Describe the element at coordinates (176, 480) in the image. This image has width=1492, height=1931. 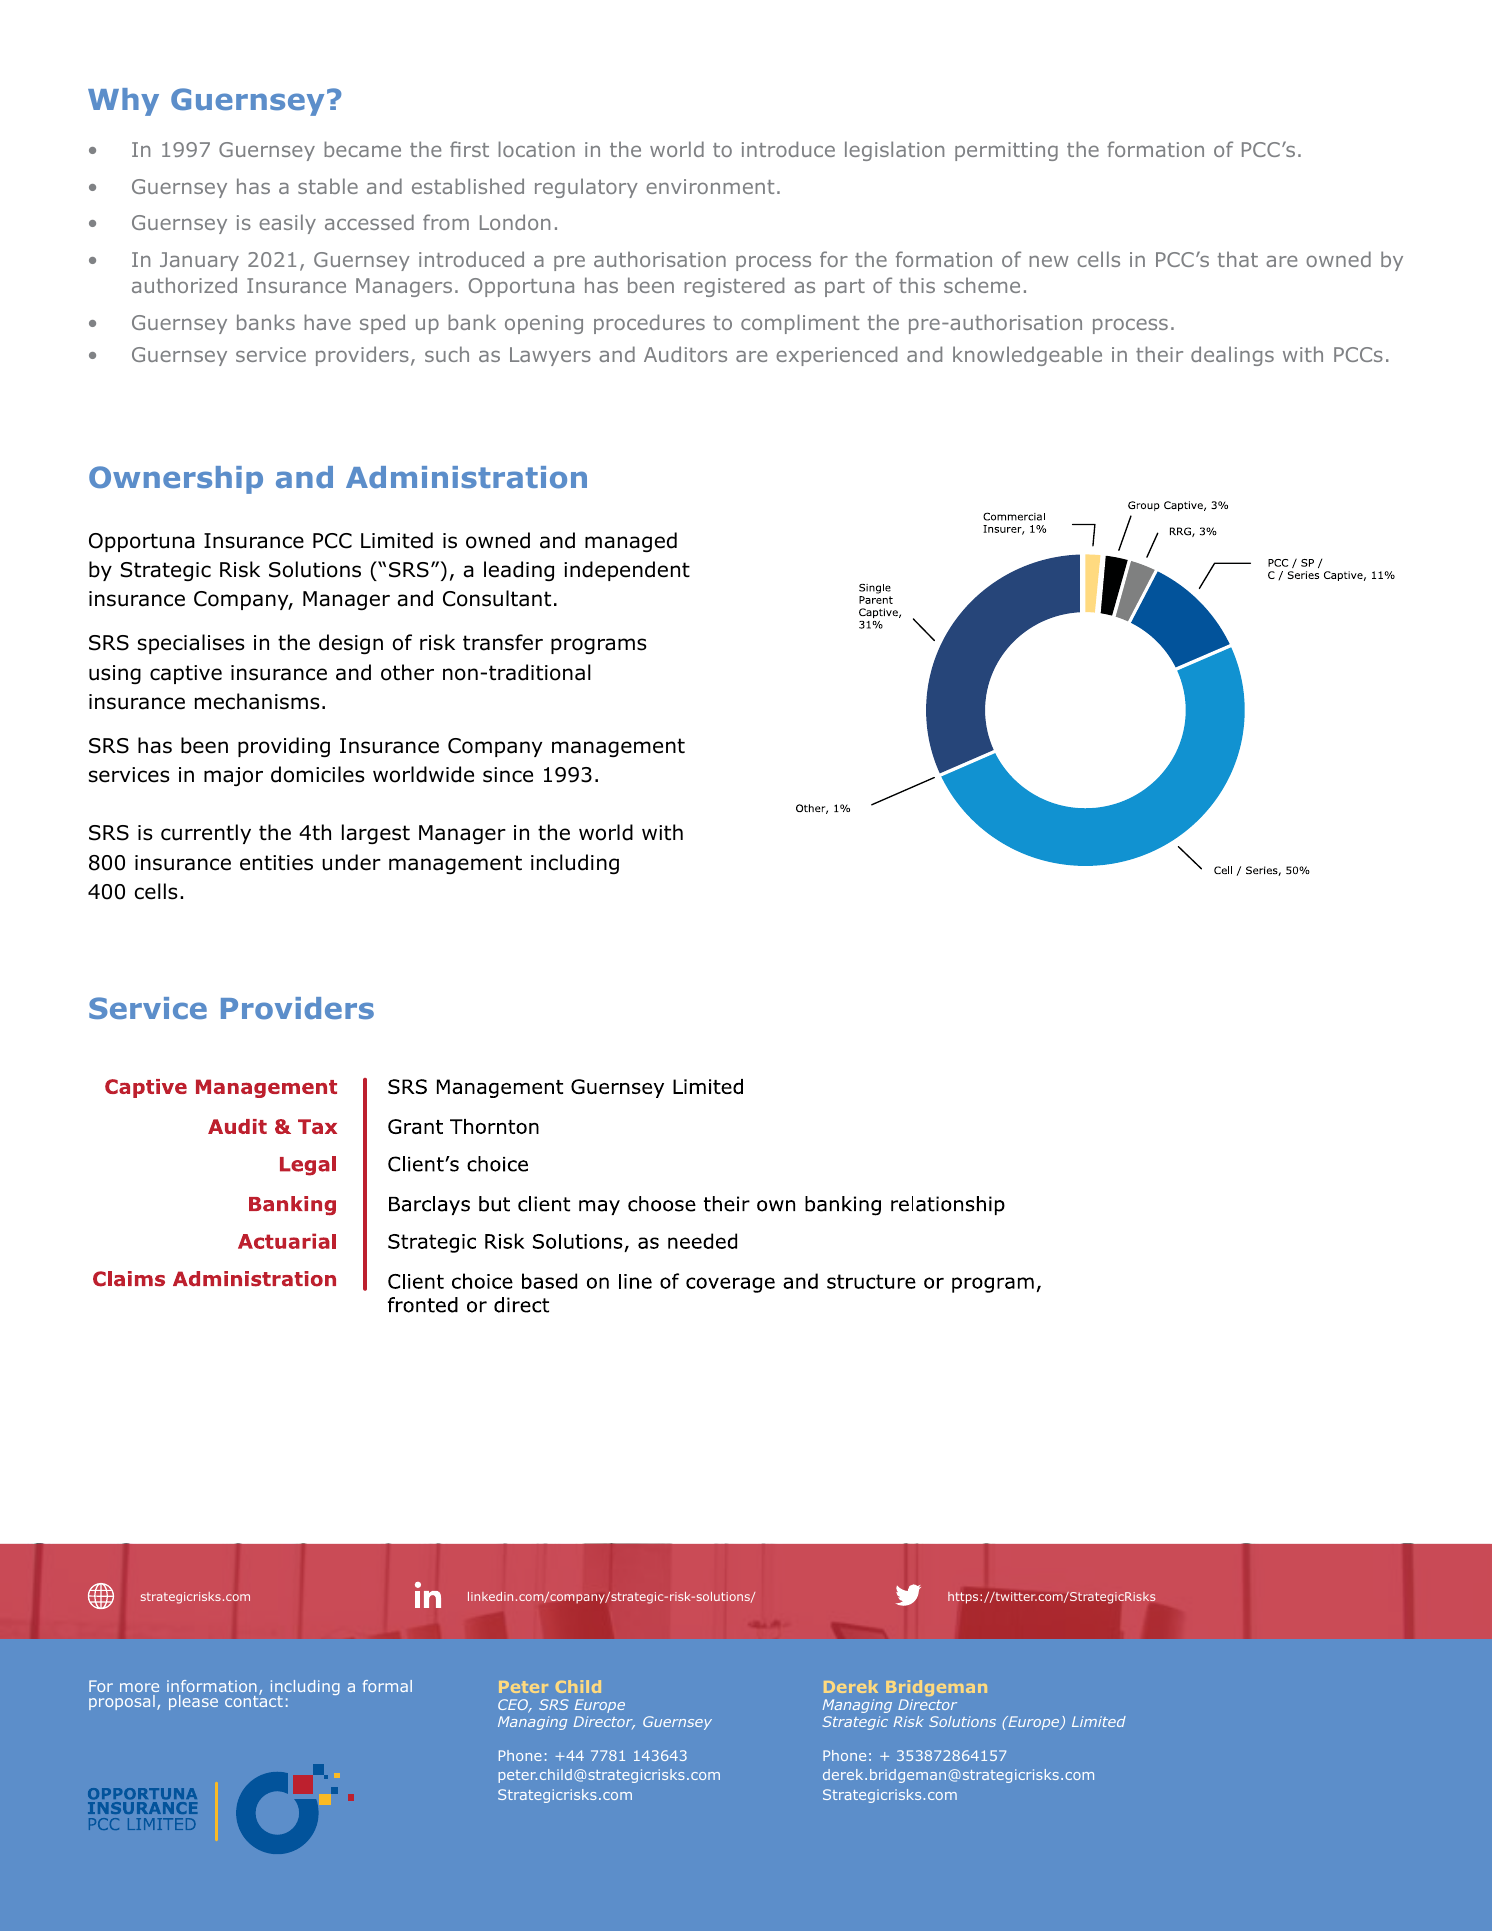
I see `Ownership` at that location.
